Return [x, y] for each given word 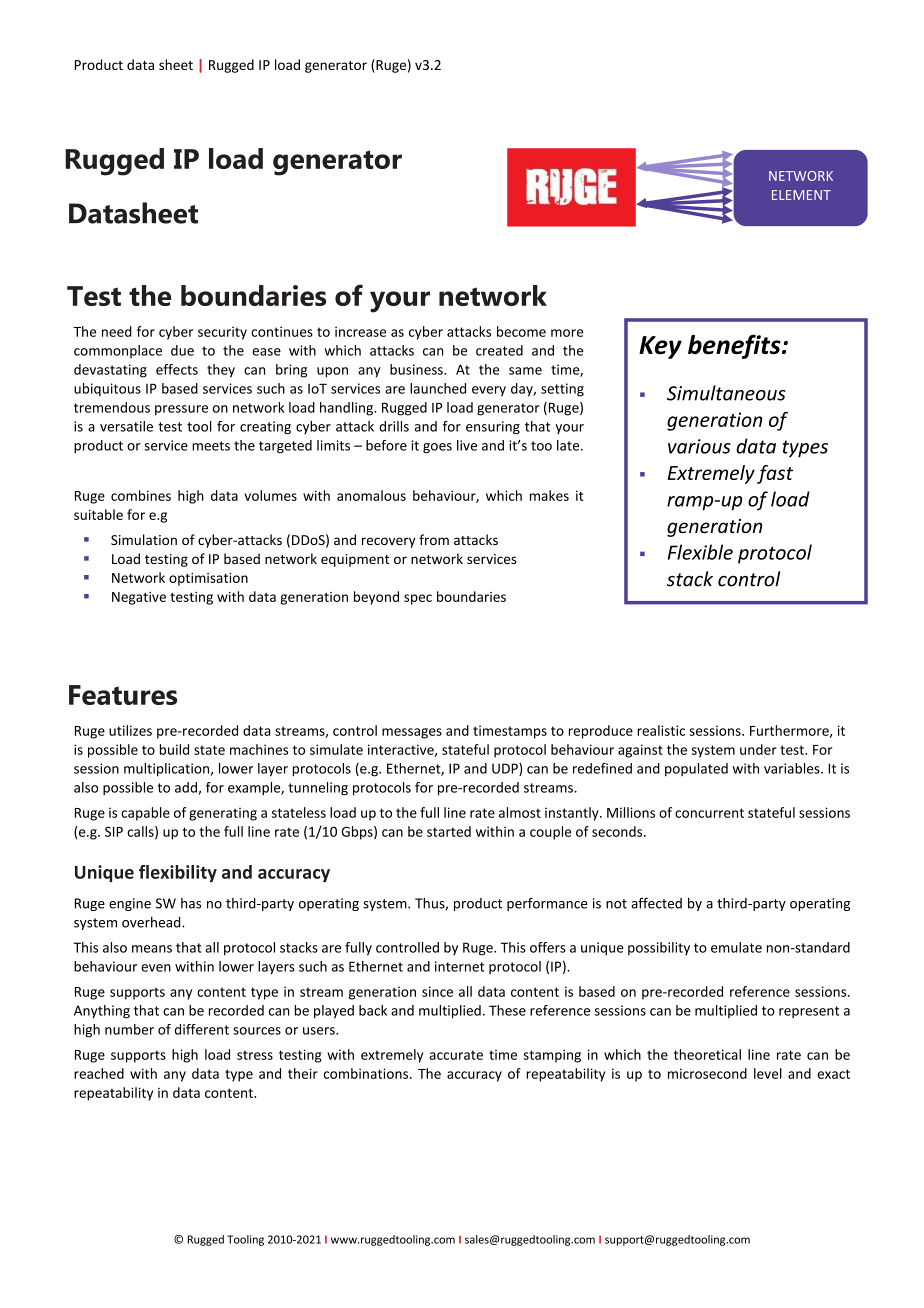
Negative [139, 598]
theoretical [707, 1054]
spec [418, 599]
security [222, 333]
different [202, 1029]
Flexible [700, 552]
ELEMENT [801, 195]
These [507, 1010]
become [521, 331]
